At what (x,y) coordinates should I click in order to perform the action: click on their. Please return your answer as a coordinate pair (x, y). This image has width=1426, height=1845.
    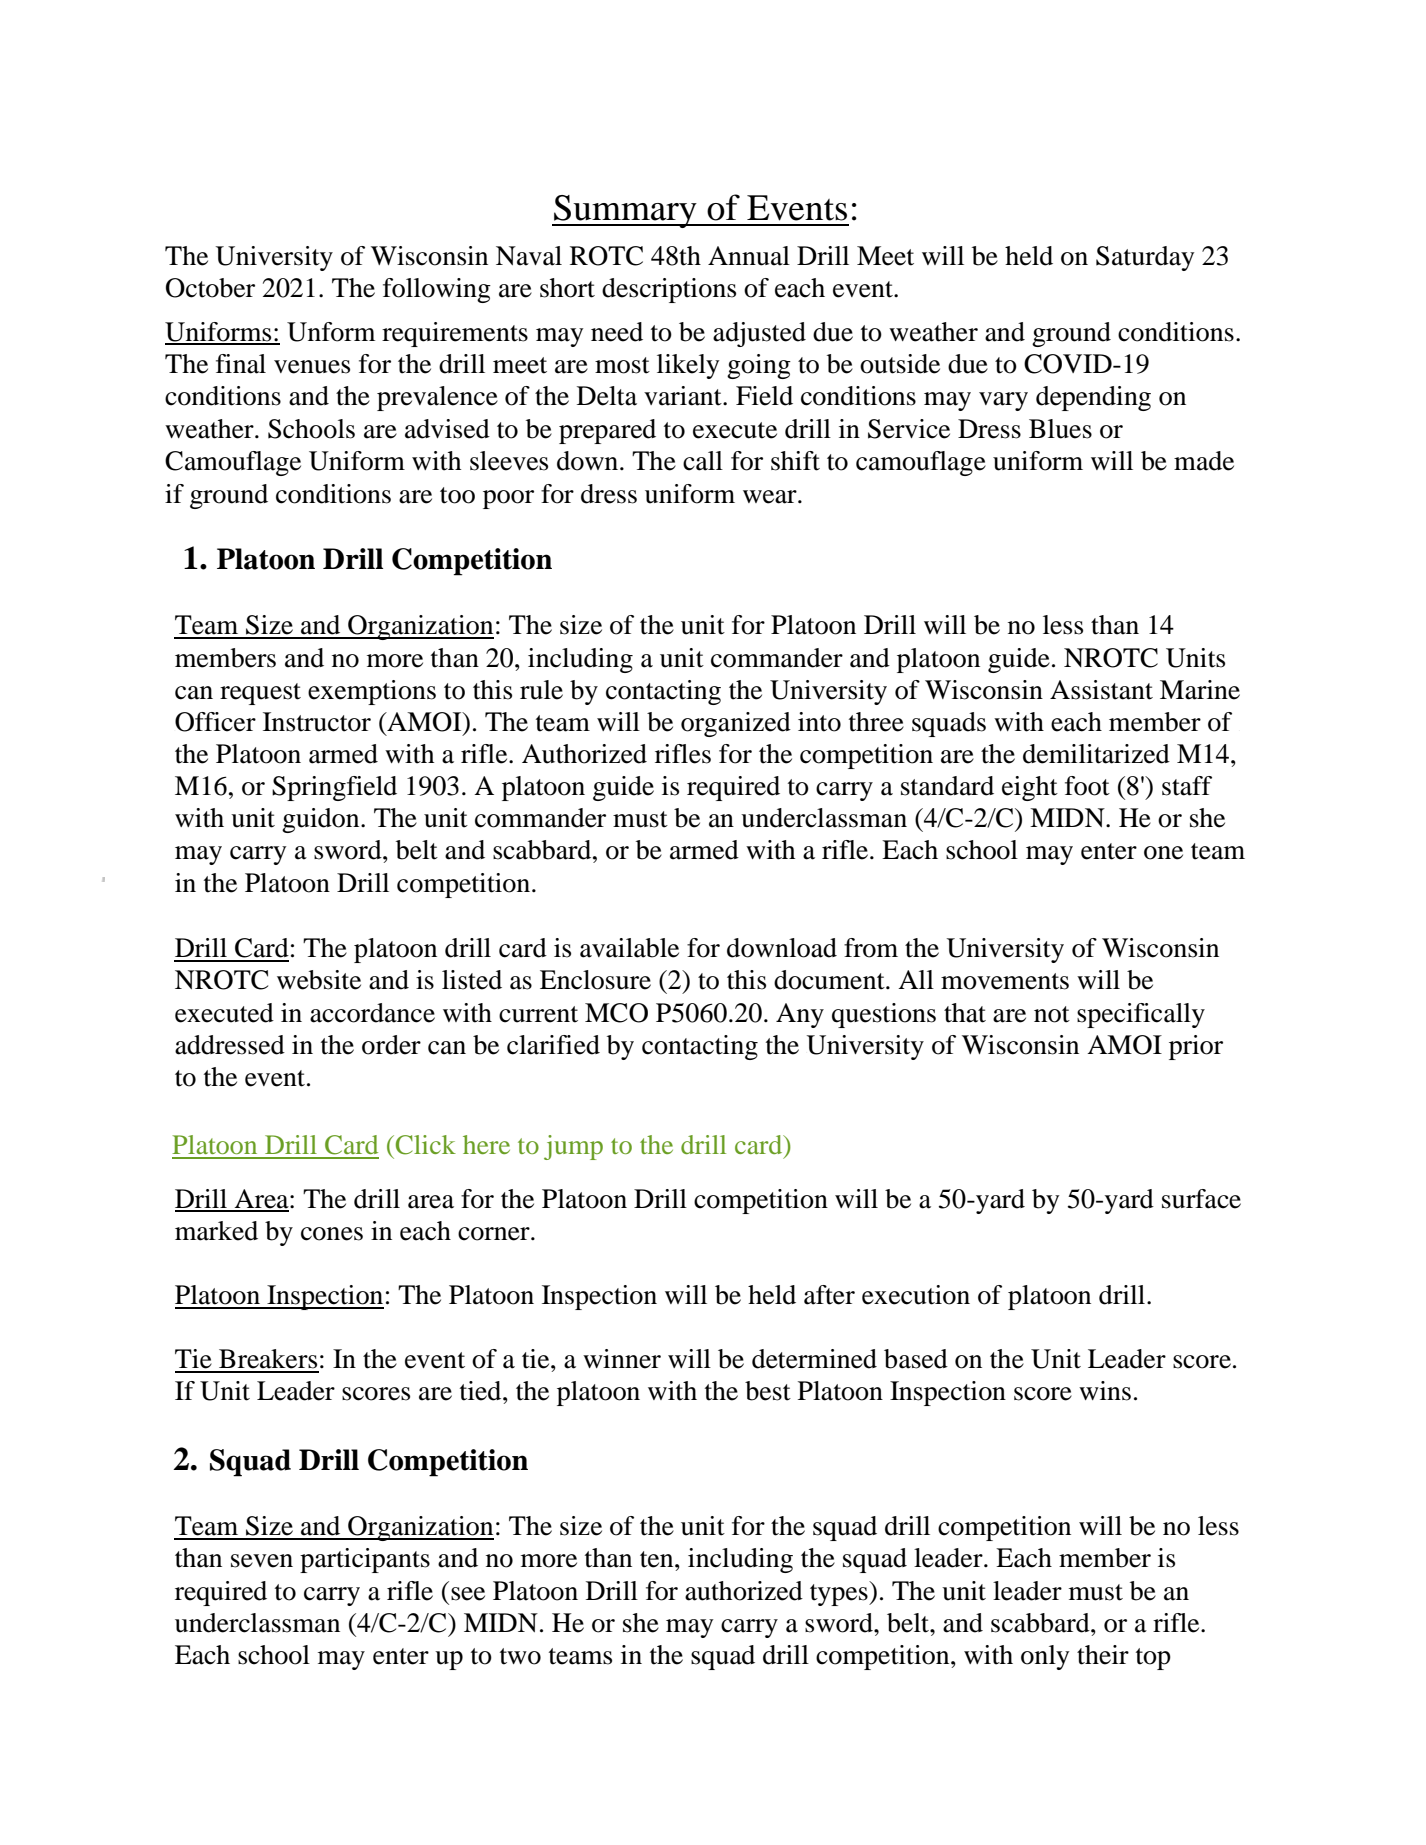
    Looking at the image, I should click on (1103, 1655).
